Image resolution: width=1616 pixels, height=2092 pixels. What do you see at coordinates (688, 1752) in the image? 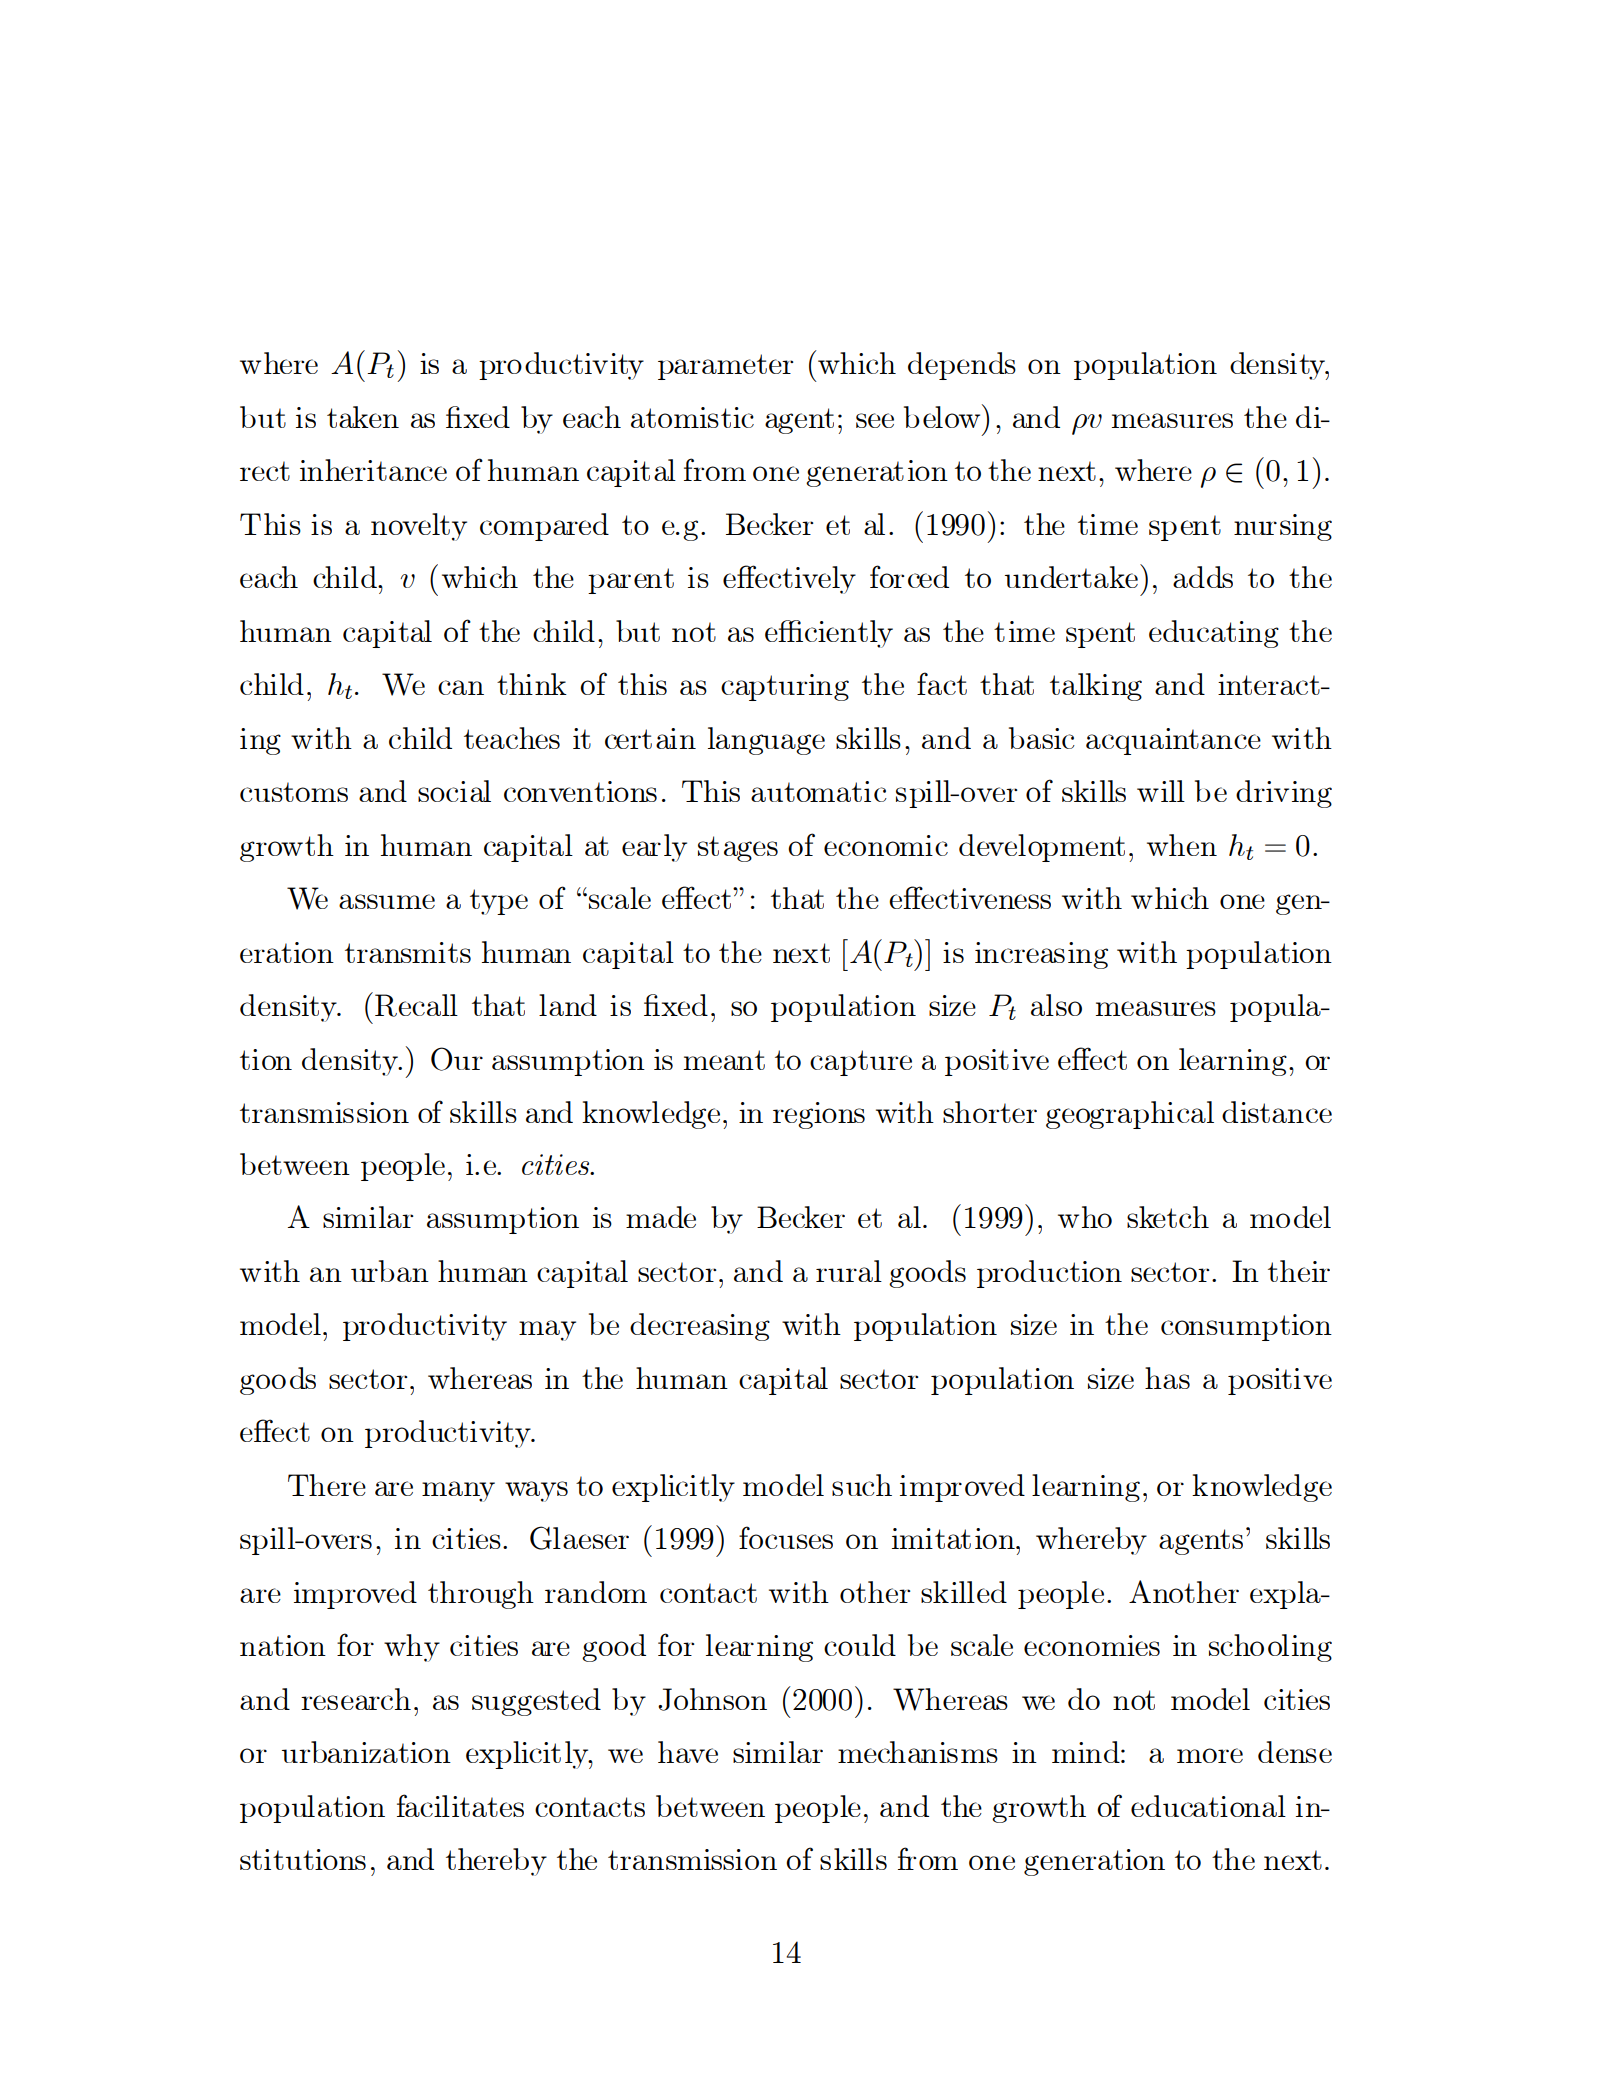
I see `have` at bounding box center [688, 1752].
